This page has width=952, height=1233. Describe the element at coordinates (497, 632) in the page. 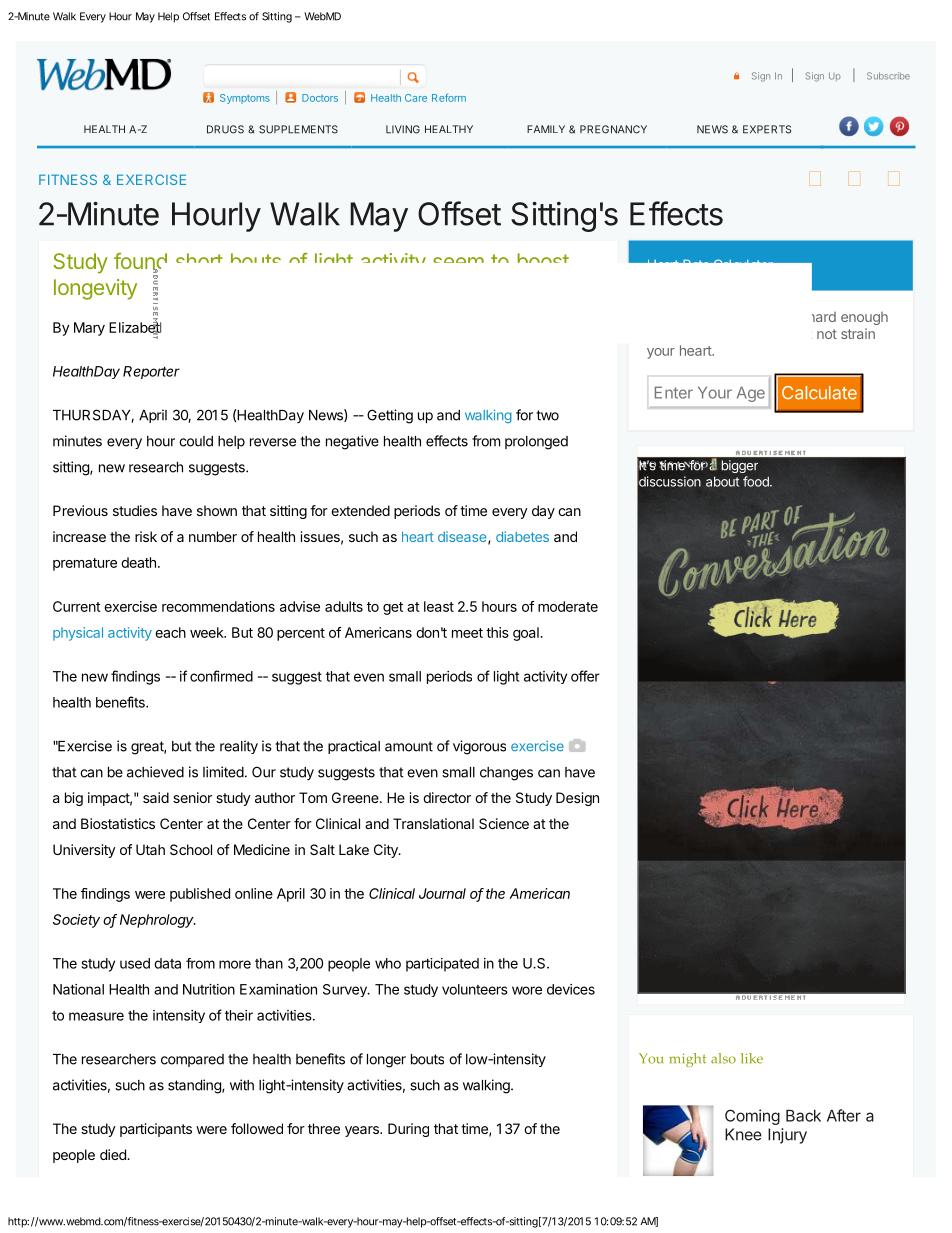

I see `this` at that location.
